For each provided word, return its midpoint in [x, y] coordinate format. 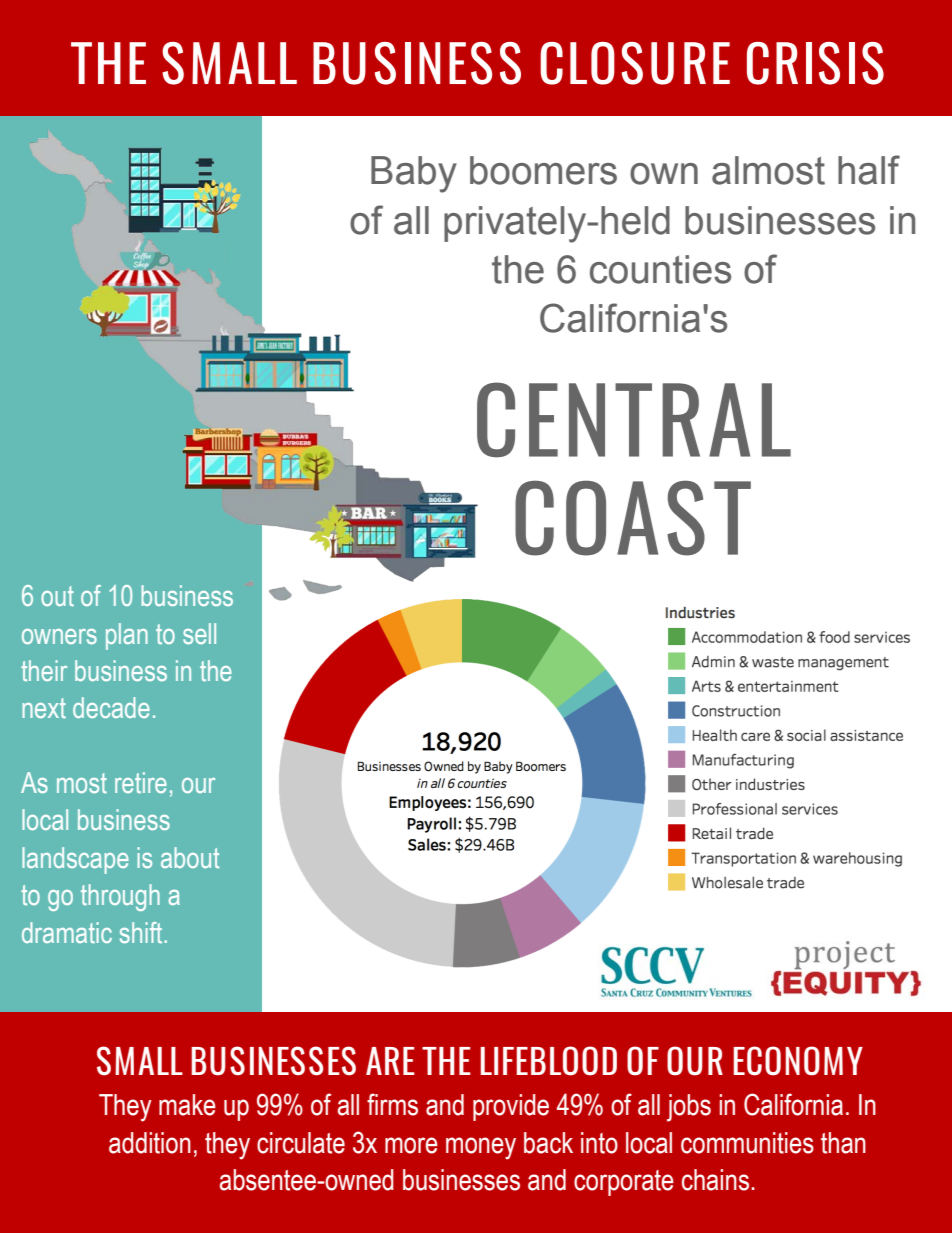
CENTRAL [634, 420]
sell [199, 633]
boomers [543, 170]
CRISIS [815, 63]
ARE [390, 1061]
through [120, 897]
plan [127, 636]
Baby [414, 174]
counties [660, 269]
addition [150, 1143]
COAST [633, 518]
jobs [689, 1108]
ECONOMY [798, 1061]
